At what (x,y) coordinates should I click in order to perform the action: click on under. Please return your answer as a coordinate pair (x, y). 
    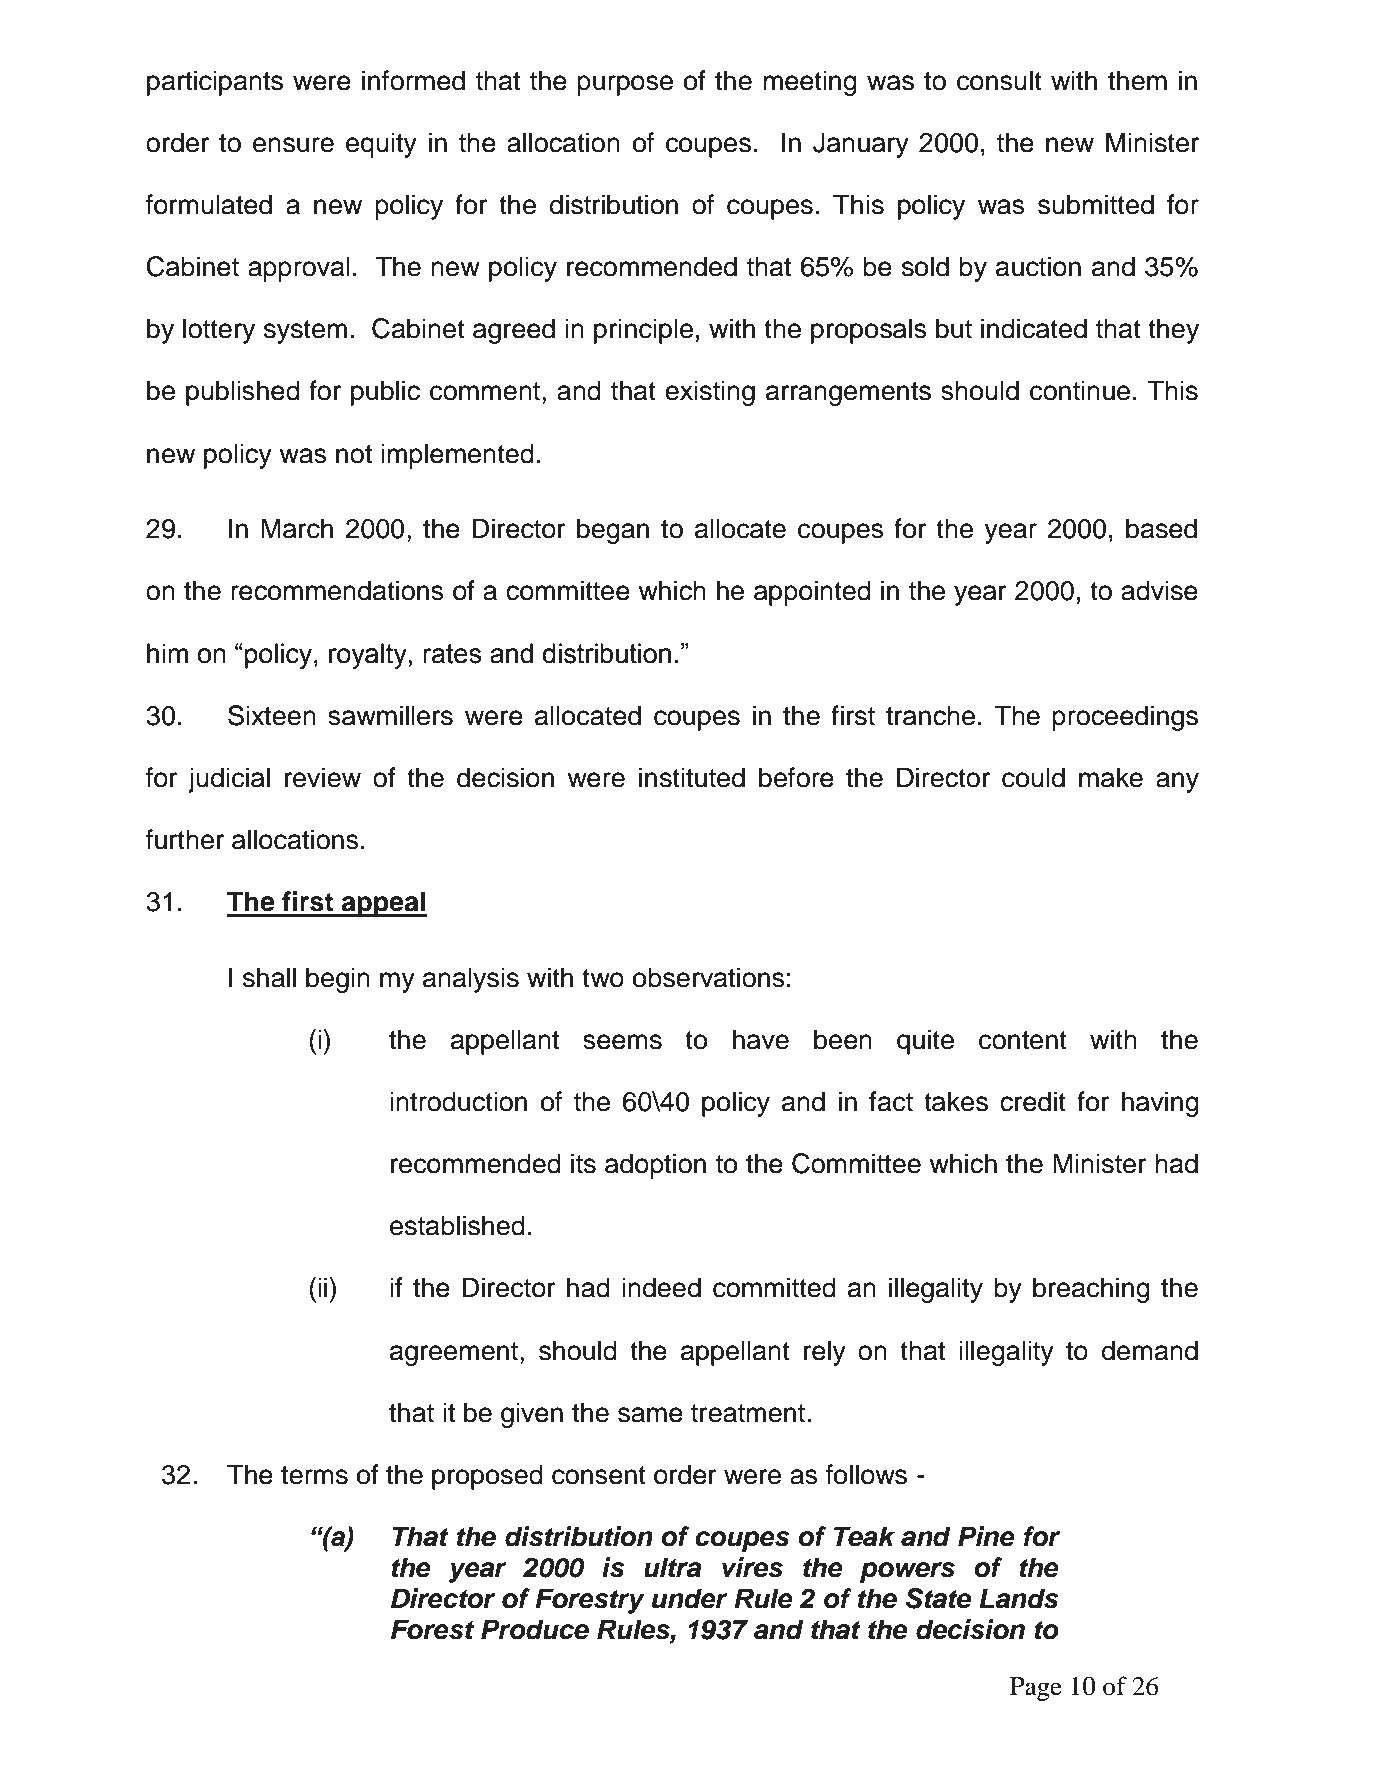
    Looking at the image, I should click on (690, 1598).
